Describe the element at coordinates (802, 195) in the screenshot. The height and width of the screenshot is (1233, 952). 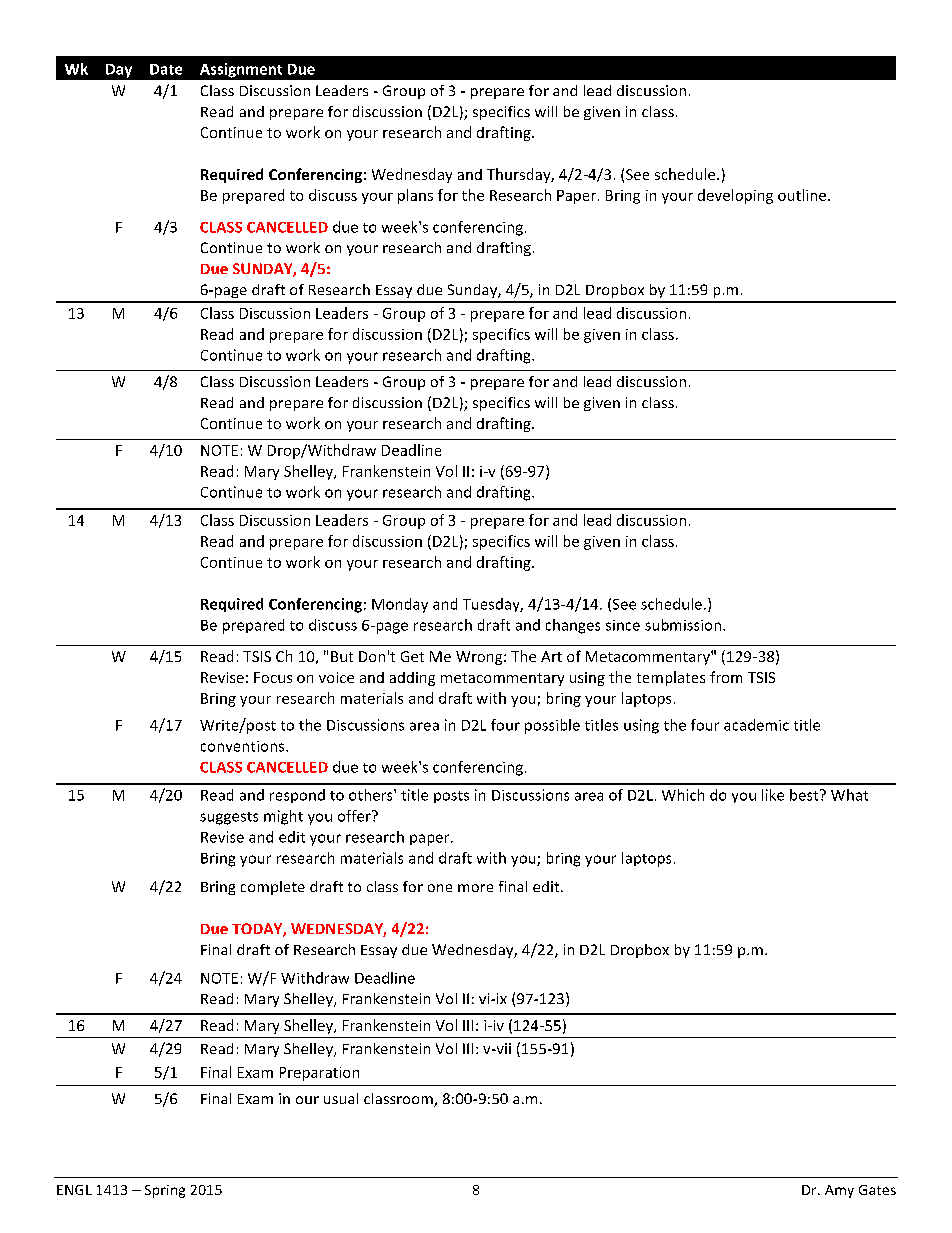
I see `outline` at that location.
